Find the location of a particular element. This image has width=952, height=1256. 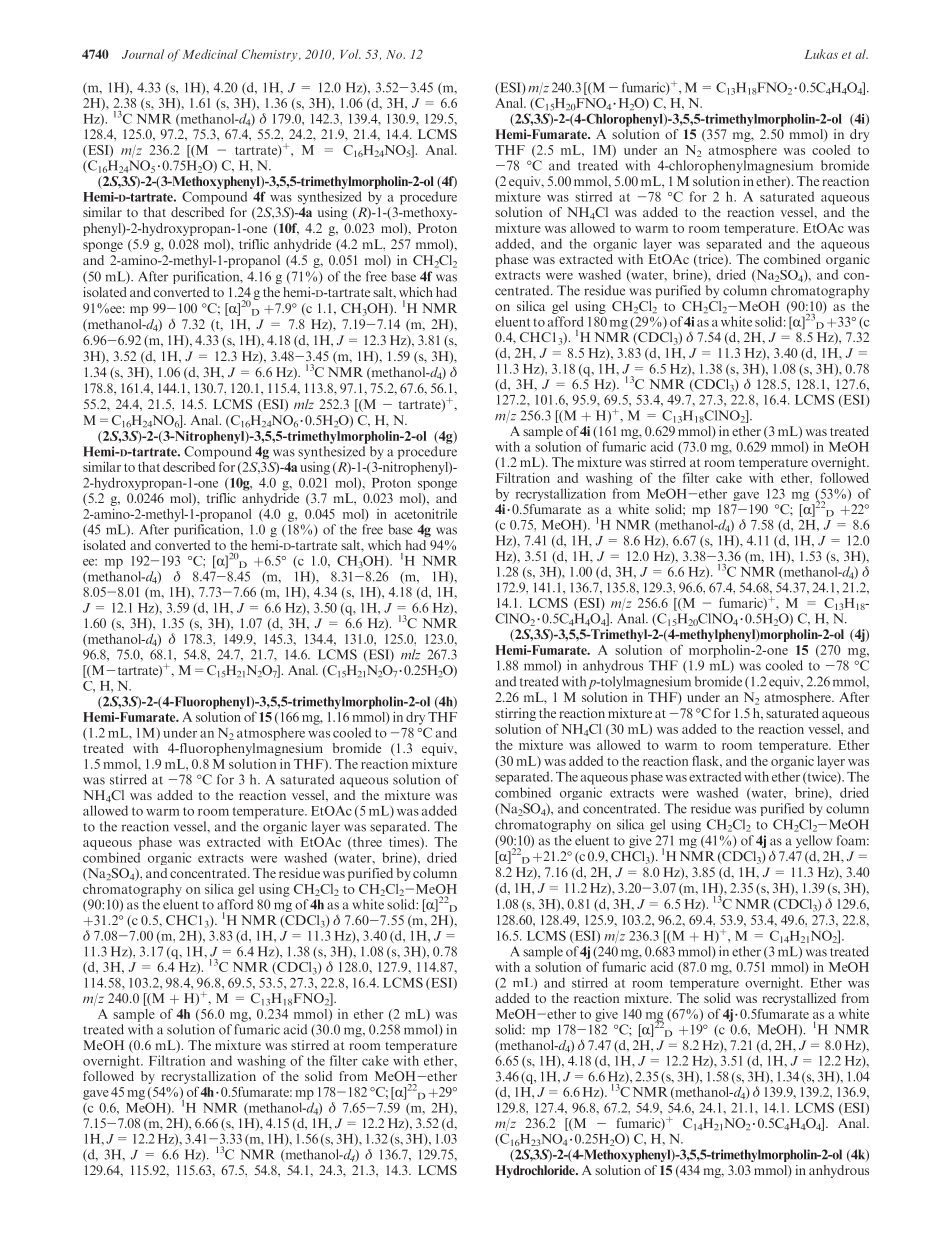

yellow is located at coordinates (814, 841).
